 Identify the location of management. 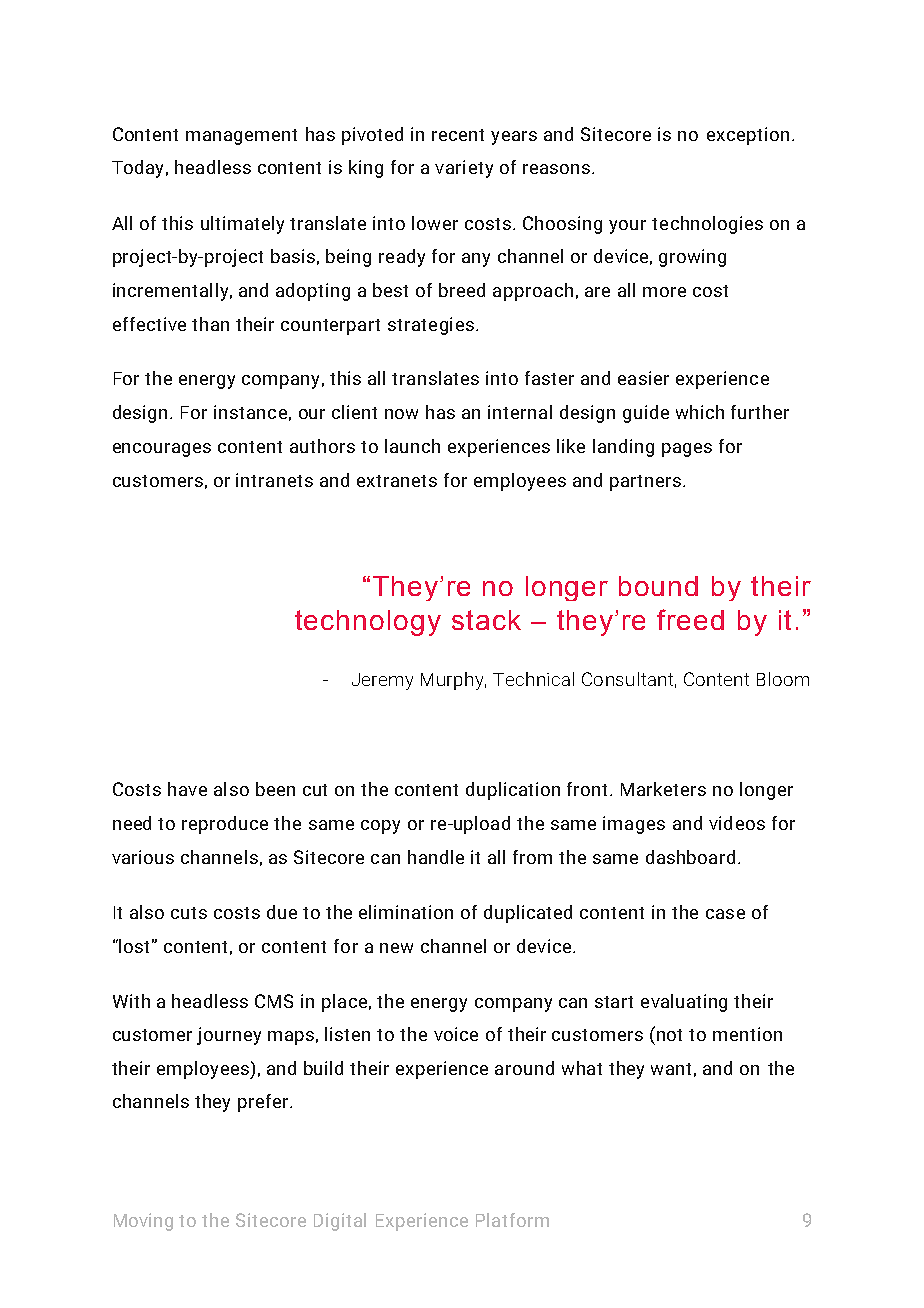
(241, 137).
